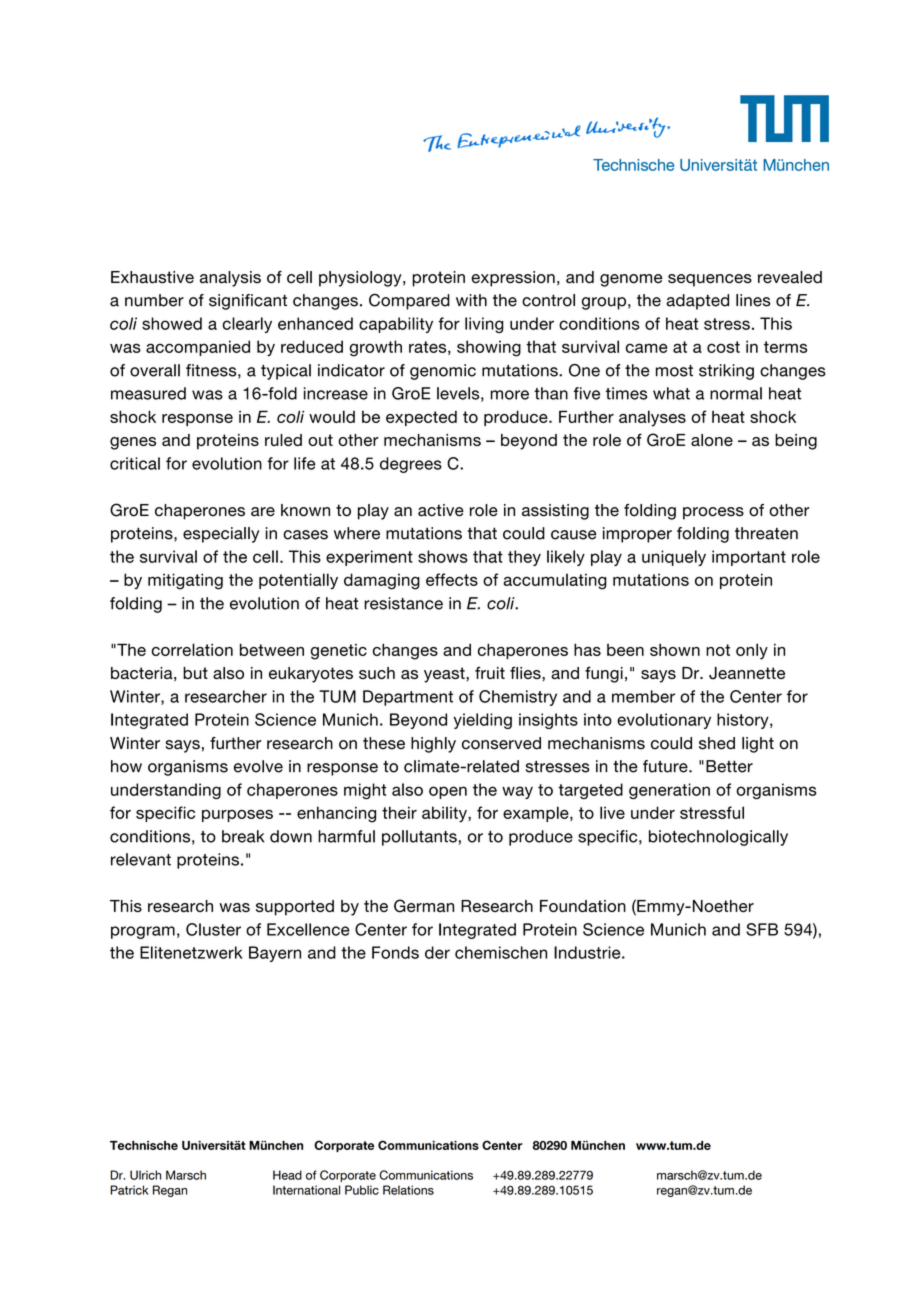 The width and height of the document is (924, 1308). Describe the element at coordinates (697, 302) in the document. I see `adapted` at that location.
